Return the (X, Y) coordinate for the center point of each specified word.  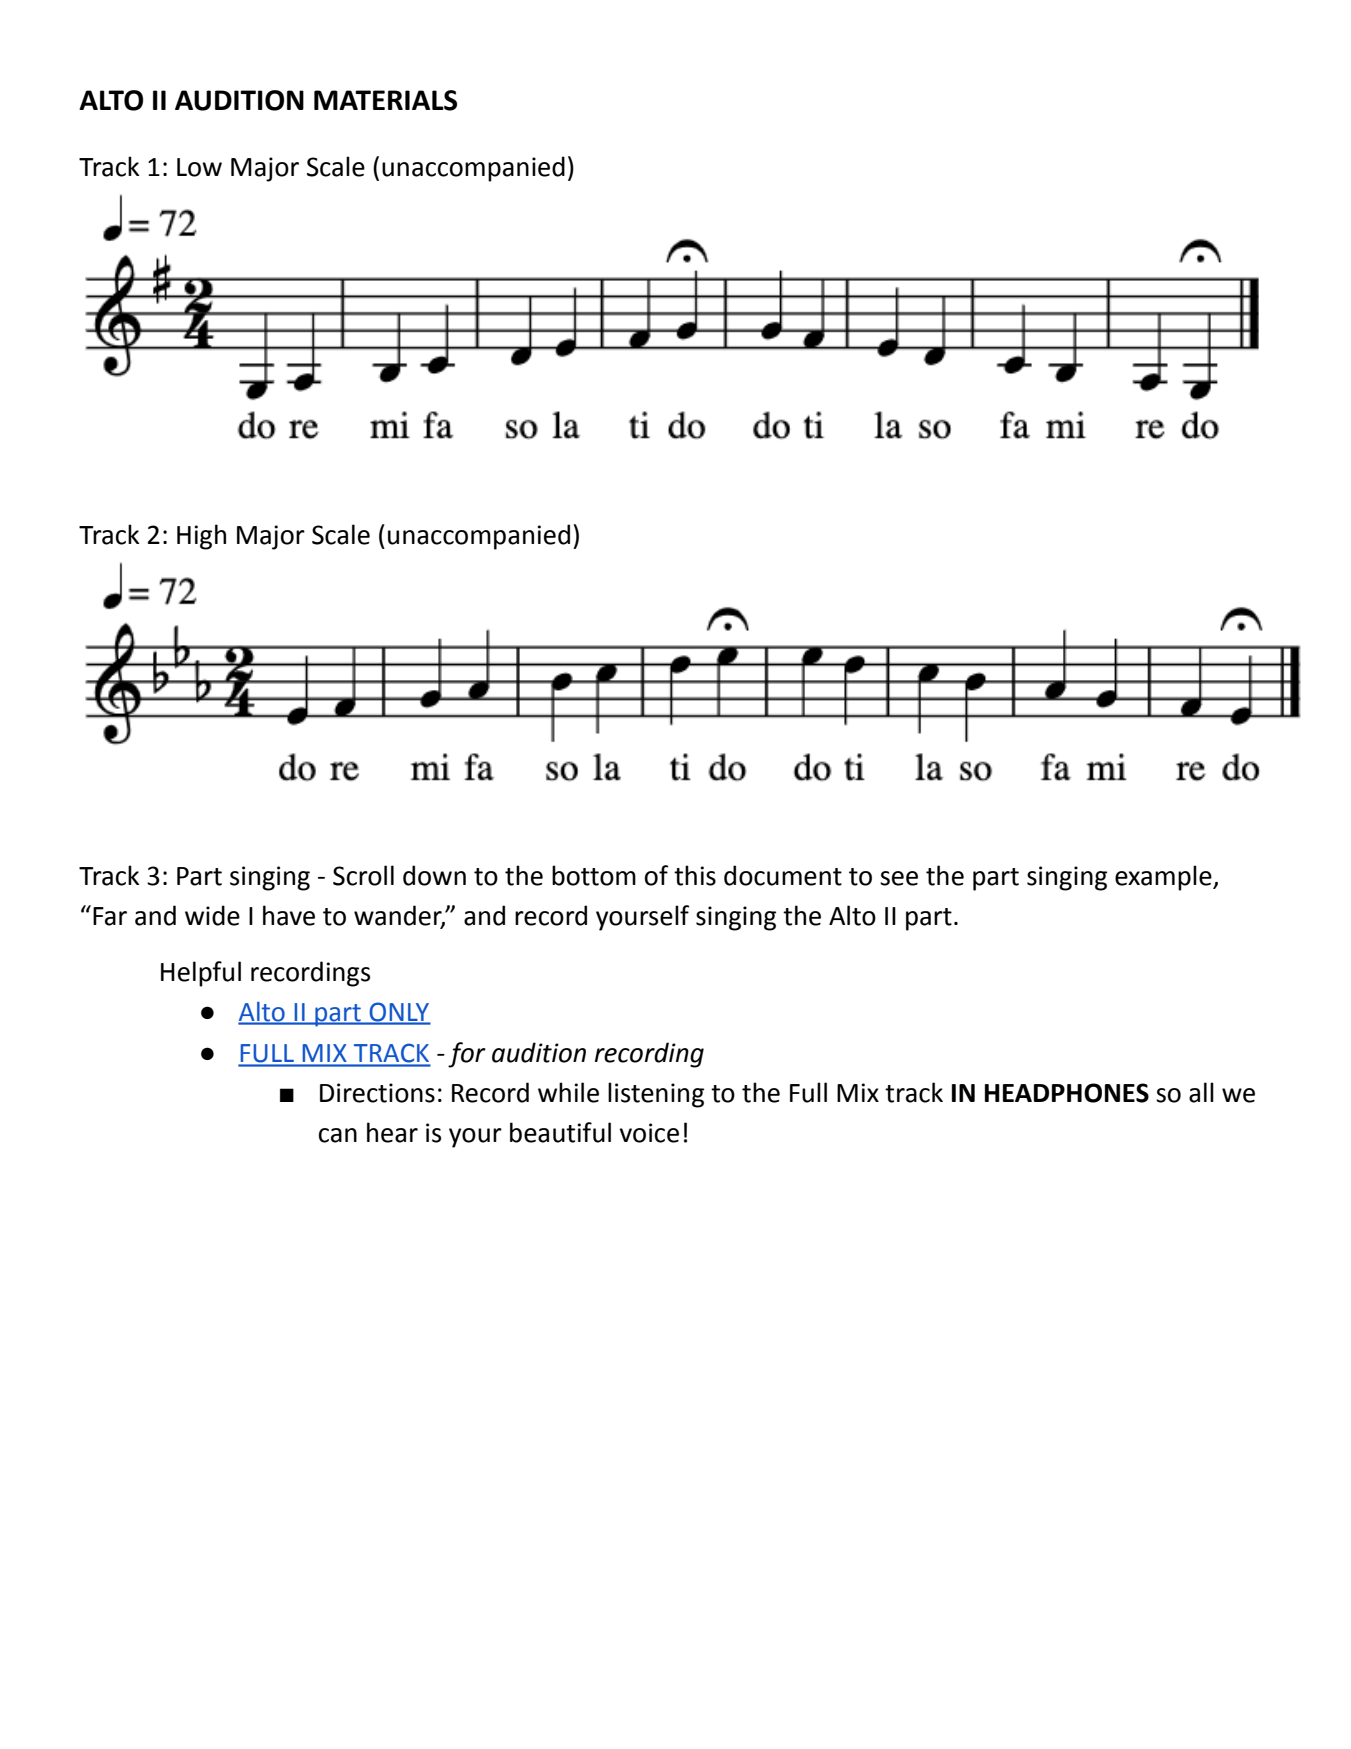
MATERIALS (385, 100)
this (695, 875)
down (434, 875)
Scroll (363, 875)
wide (212, 915)
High (201, 537)
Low (199, 167)
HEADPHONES (1067, 1093)
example (1164, 878)
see (899, 878)
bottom (594, 875)
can (338, 1135)
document (783, 875)
